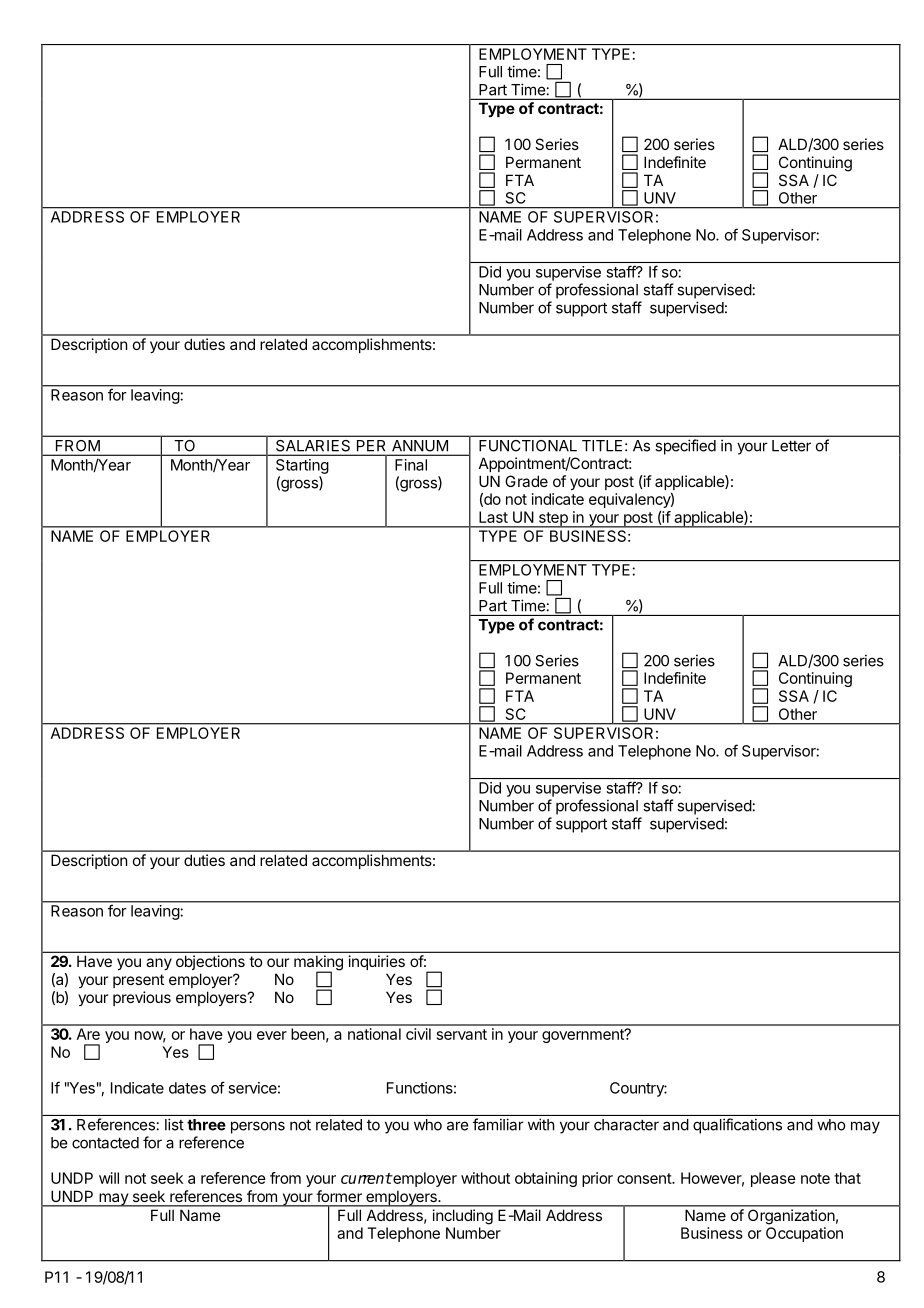  What do you see at coordinates (737, 1126) in the screenshot?
I see `qualifications` at bounding box center [737, 1126].
